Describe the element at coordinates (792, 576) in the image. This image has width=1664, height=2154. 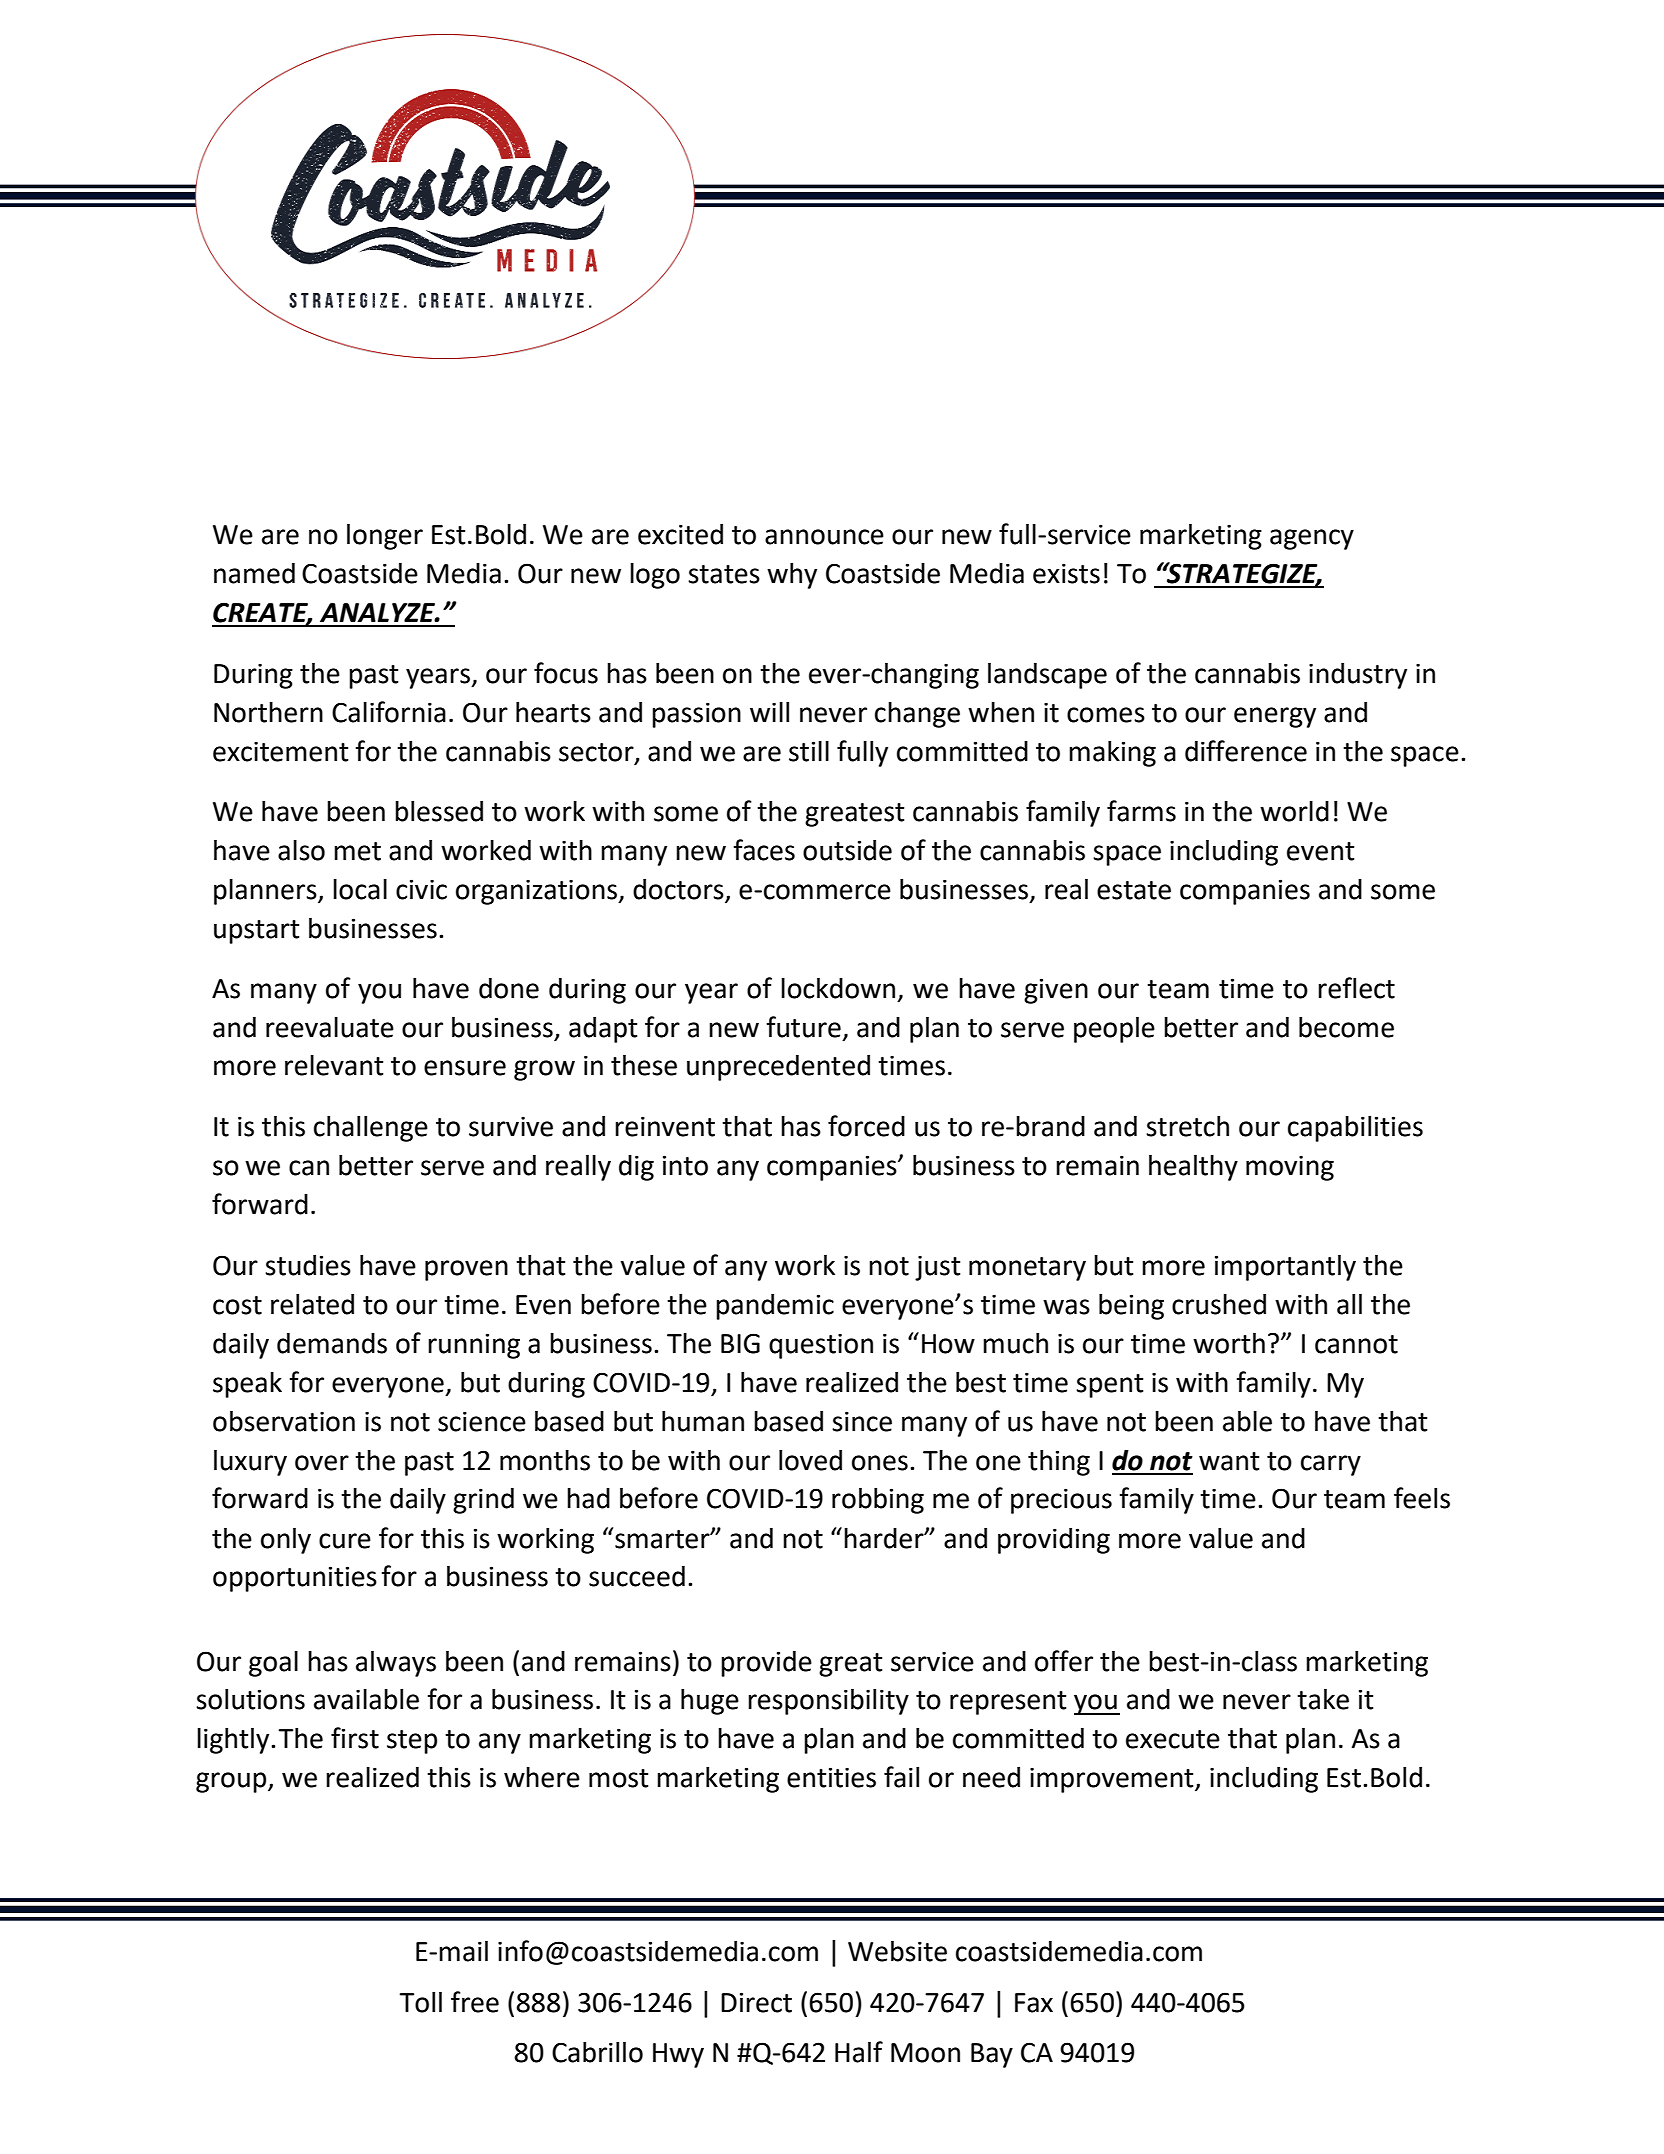
I see `why` at that location.
